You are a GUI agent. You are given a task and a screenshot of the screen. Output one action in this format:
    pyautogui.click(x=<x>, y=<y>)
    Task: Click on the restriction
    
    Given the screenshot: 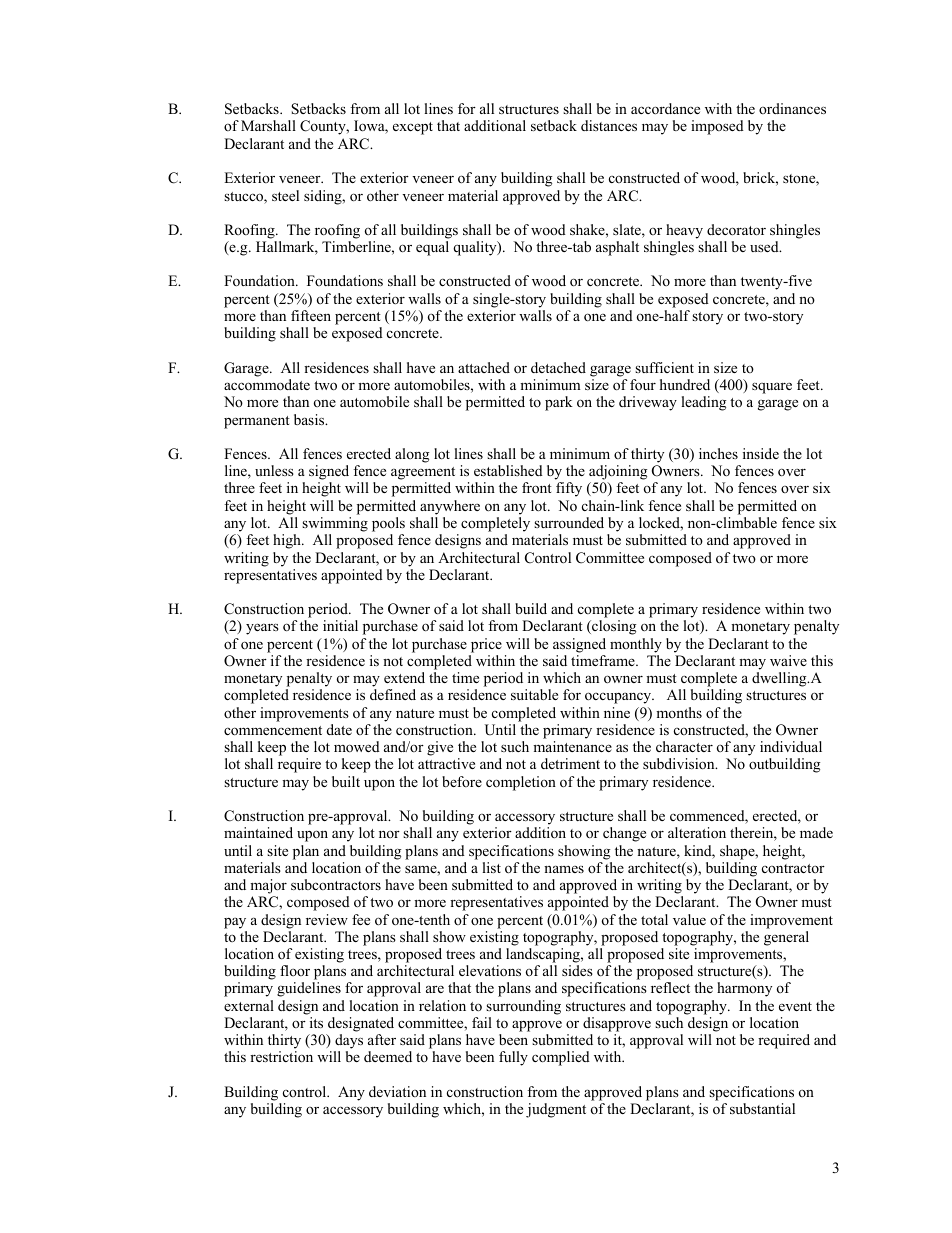 What is the action you would take?
    pyautogui.click(x=281, y=1056)
